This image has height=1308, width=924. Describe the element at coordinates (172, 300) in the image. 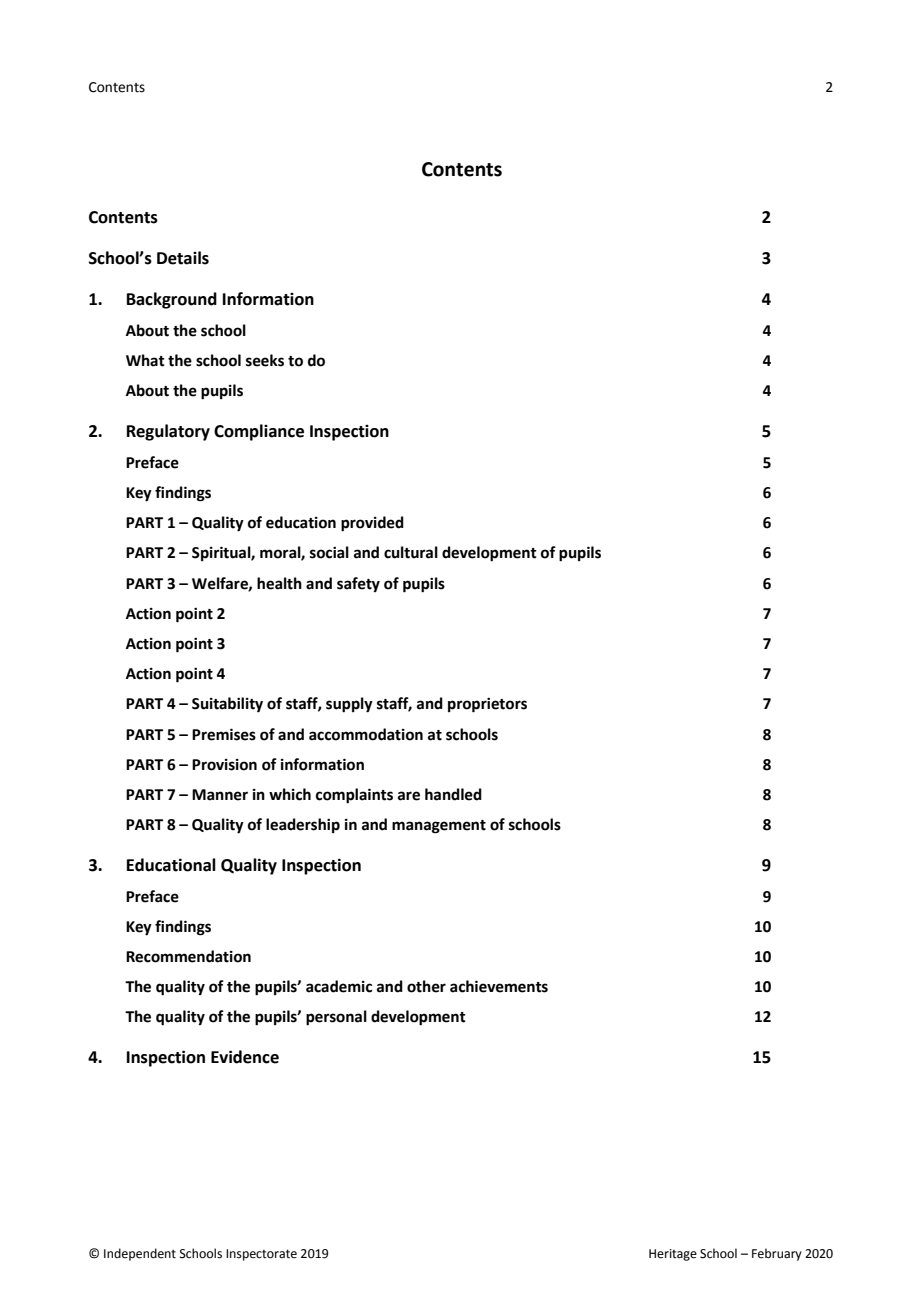

I see `Background` at that location.
